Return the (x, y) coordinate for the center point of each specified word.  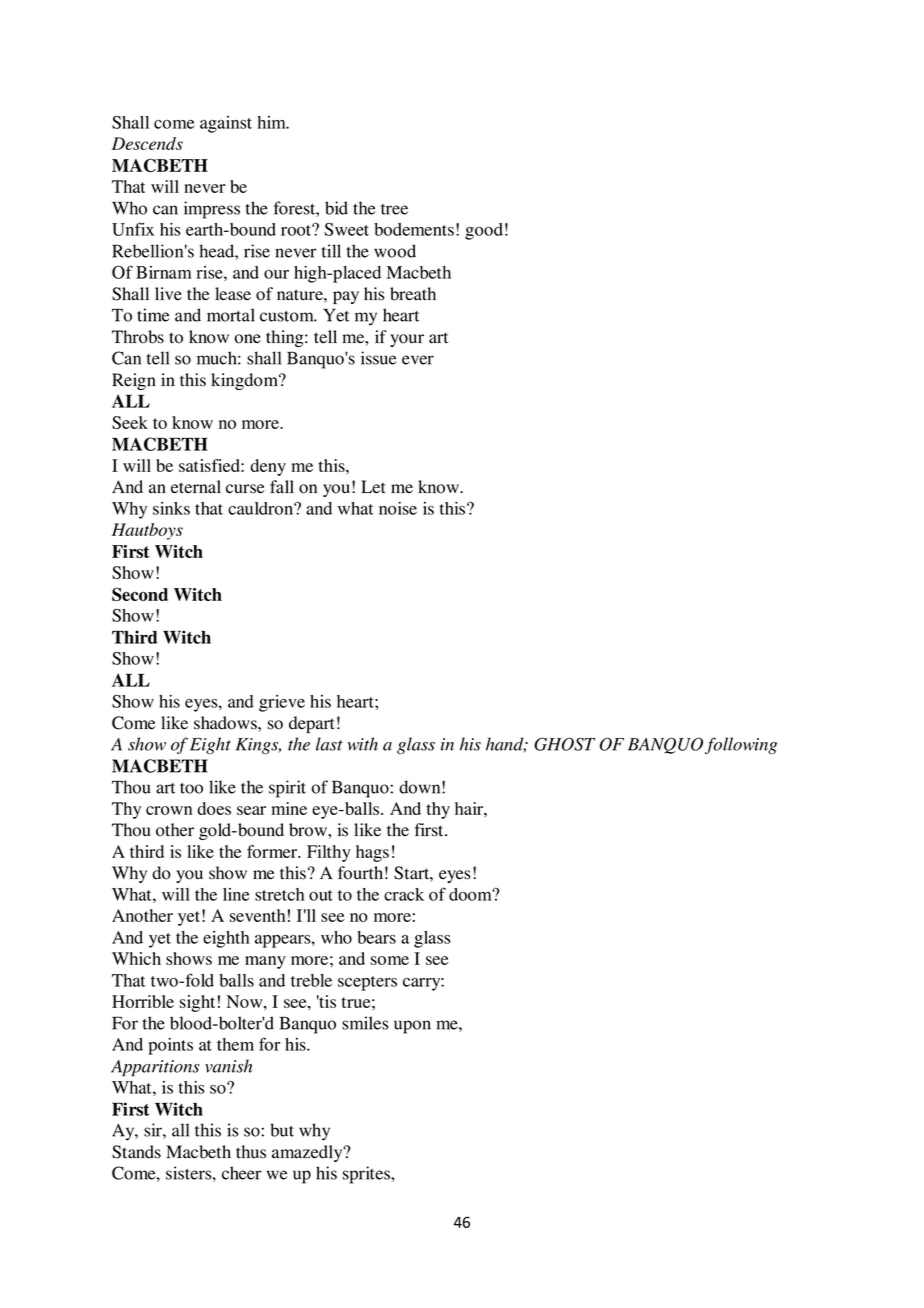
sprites (367, 1175)
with (362, 744)
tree (394, 209)
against (226, 124)
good (484, 231)
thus (251, 1152)
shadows (226, 723)
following (741, 745)
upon (412, 1027)
